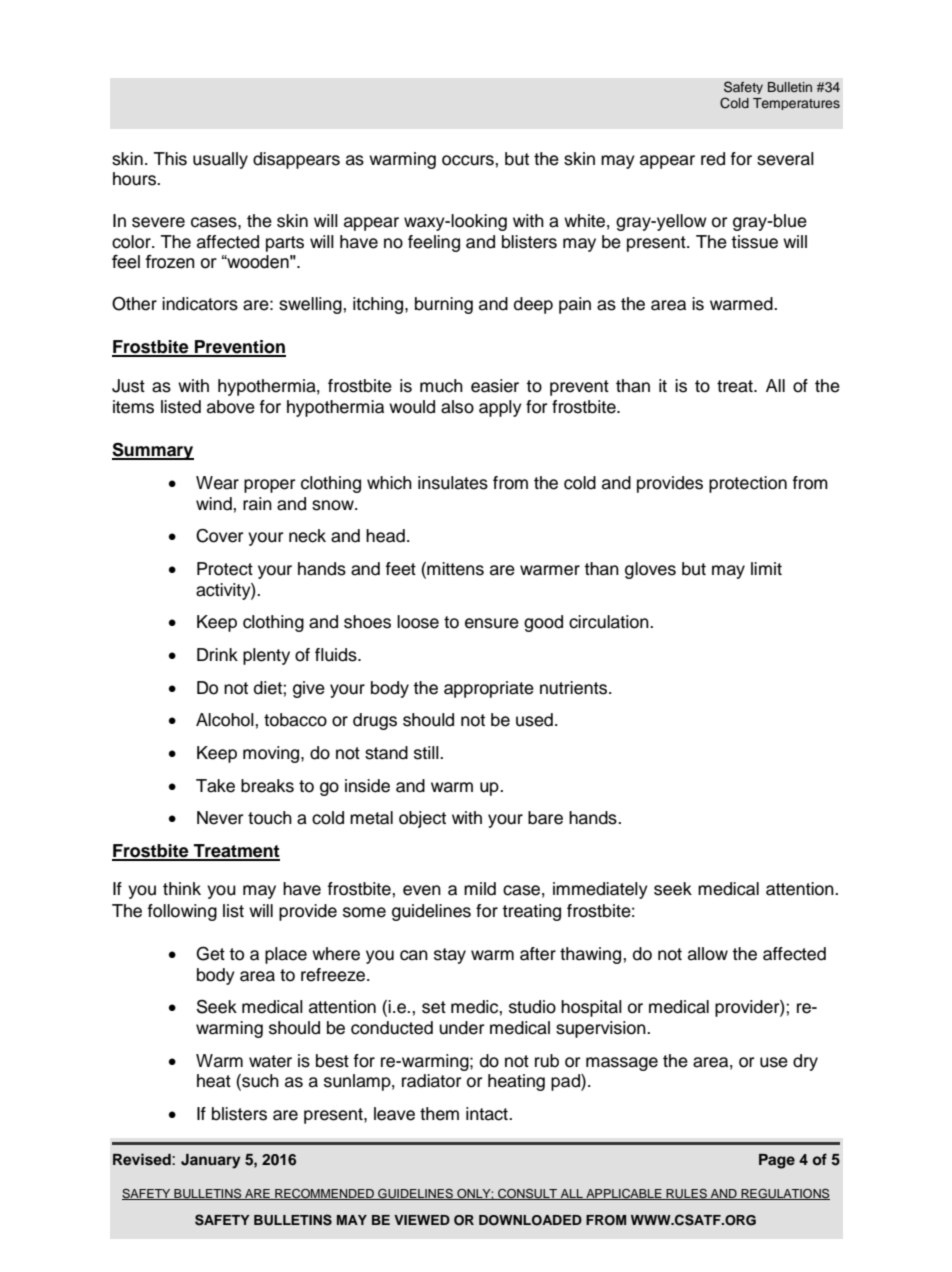 This image has height=1272, width=952. What do you see at coordinates (427, 753) in the image?
I see `still` at bounding box center [427, 753].
